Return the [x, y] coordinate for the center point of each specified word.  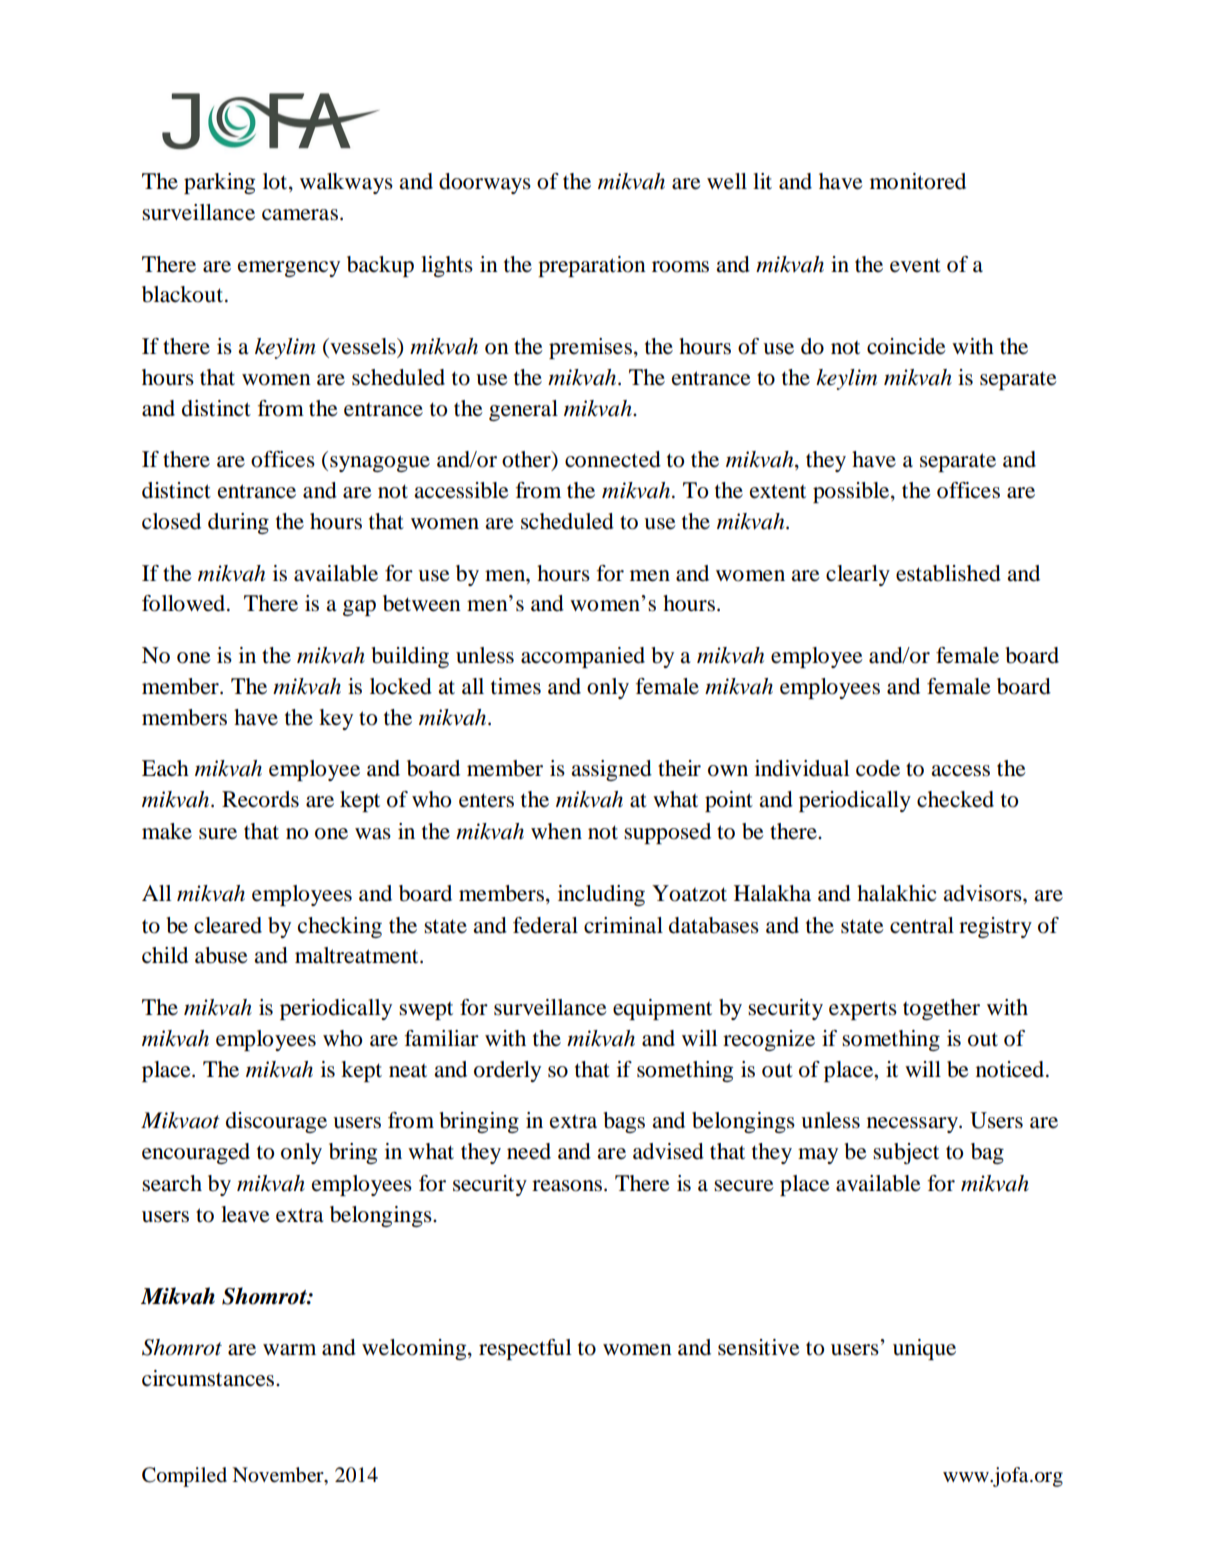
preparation [592, 266]
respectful [525, 1349]
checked [955, 799]
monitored [918, 181]
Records [260, 799]
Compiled [184, 1477]
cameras [300, 215]
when [556, 831]
